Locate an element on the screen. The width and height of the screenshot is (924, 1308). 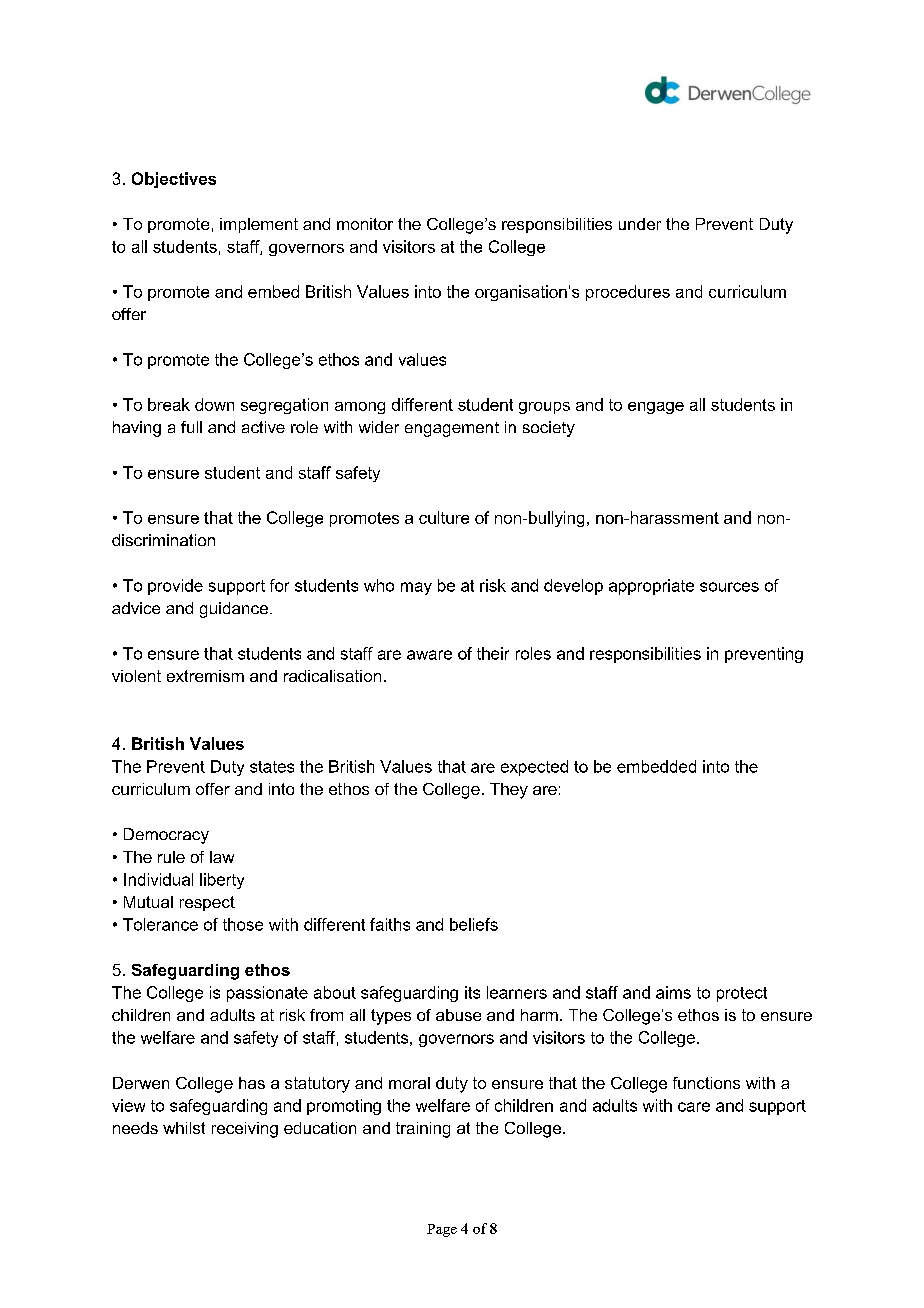
monitor is located at coordinates (365, 224).
